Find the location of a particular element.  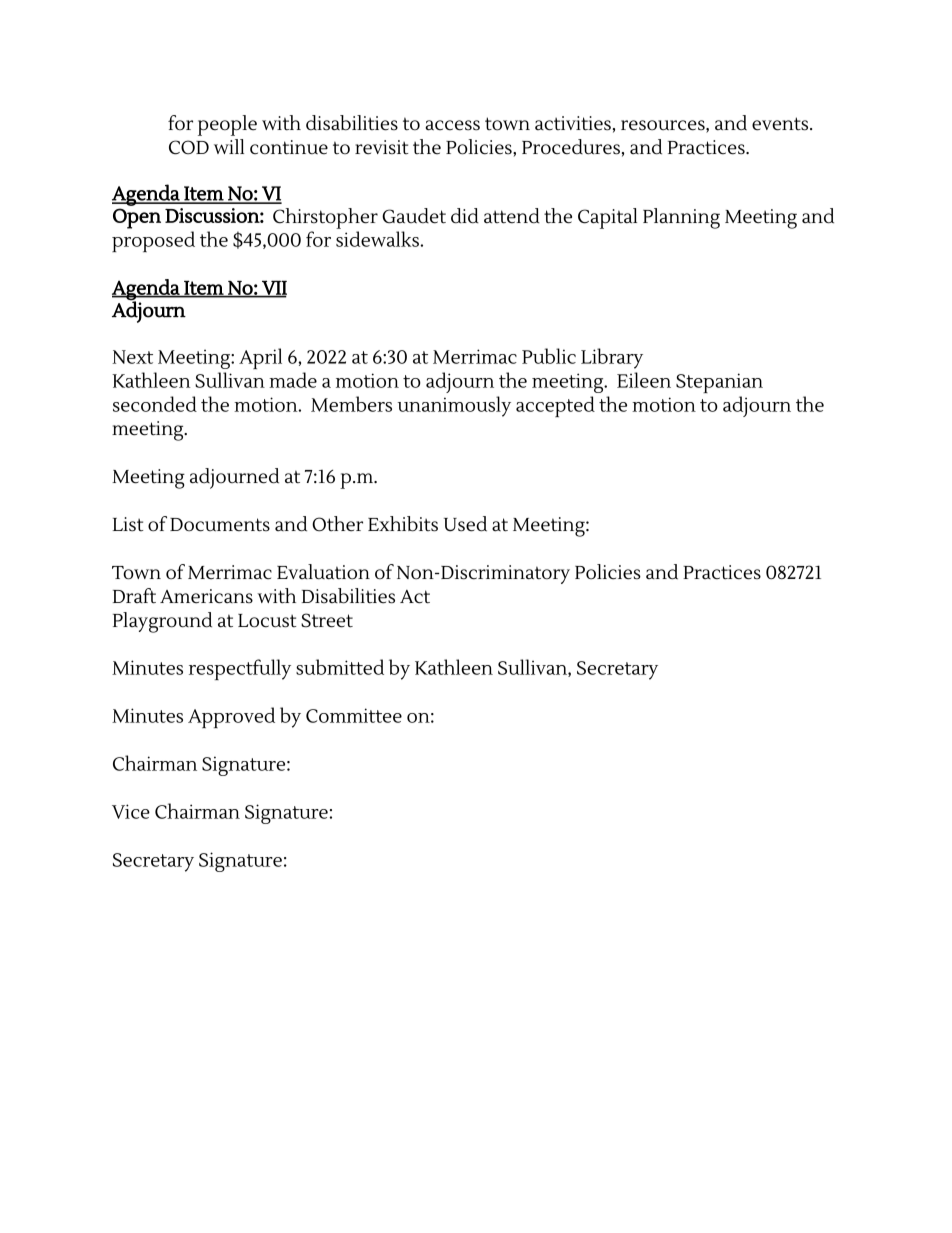

events is located at coordinates (781, 124).
